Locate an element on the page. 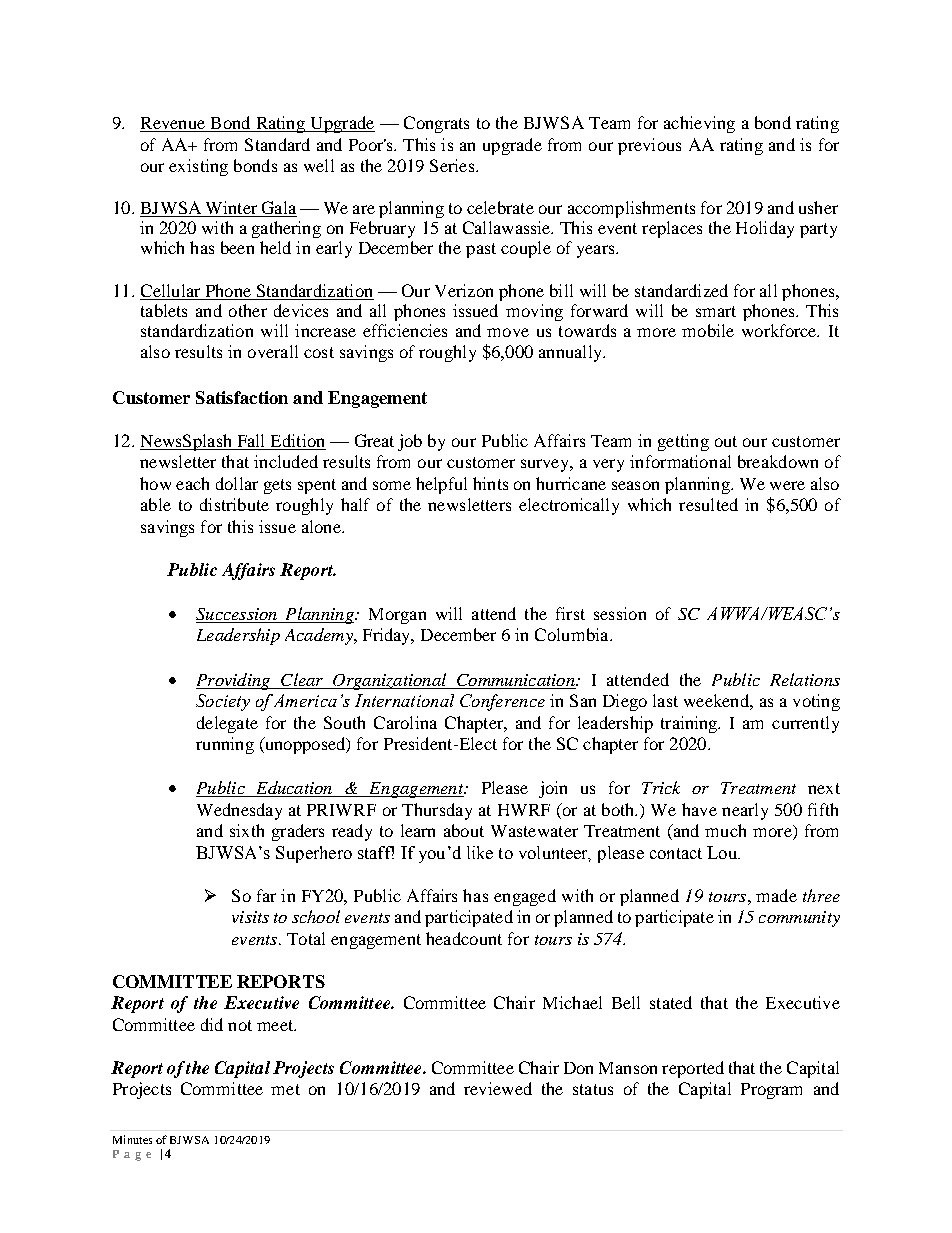  reviewed is located at coordinates (498, 1088).
